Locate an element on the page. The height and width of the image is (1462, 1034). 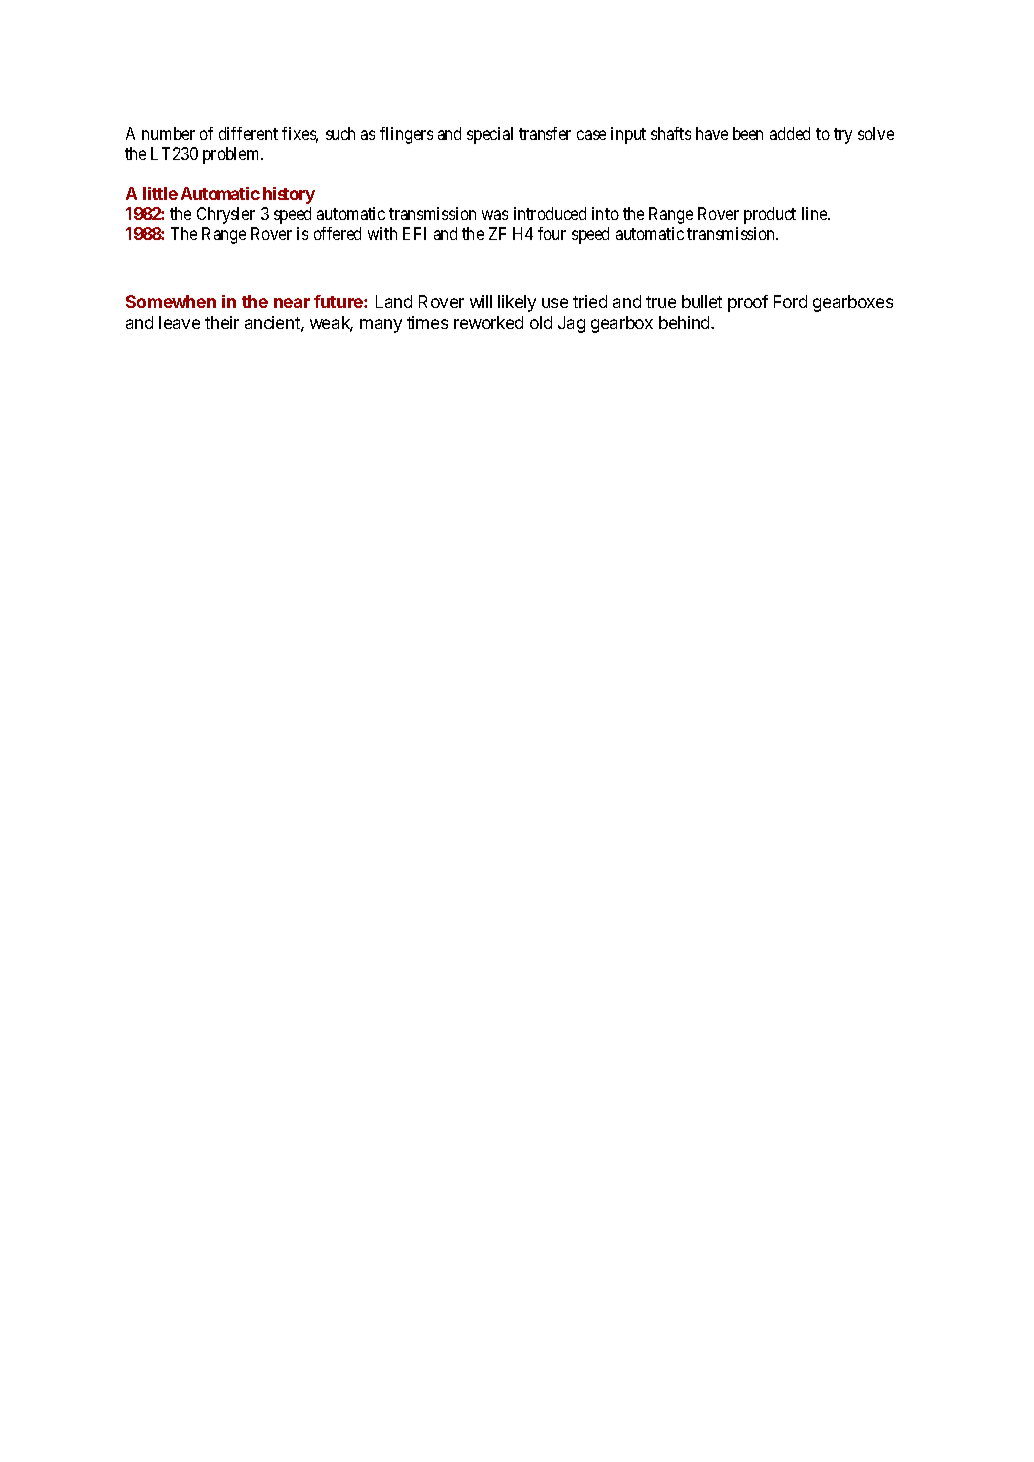
offered is located at coordinates (337, 233).
